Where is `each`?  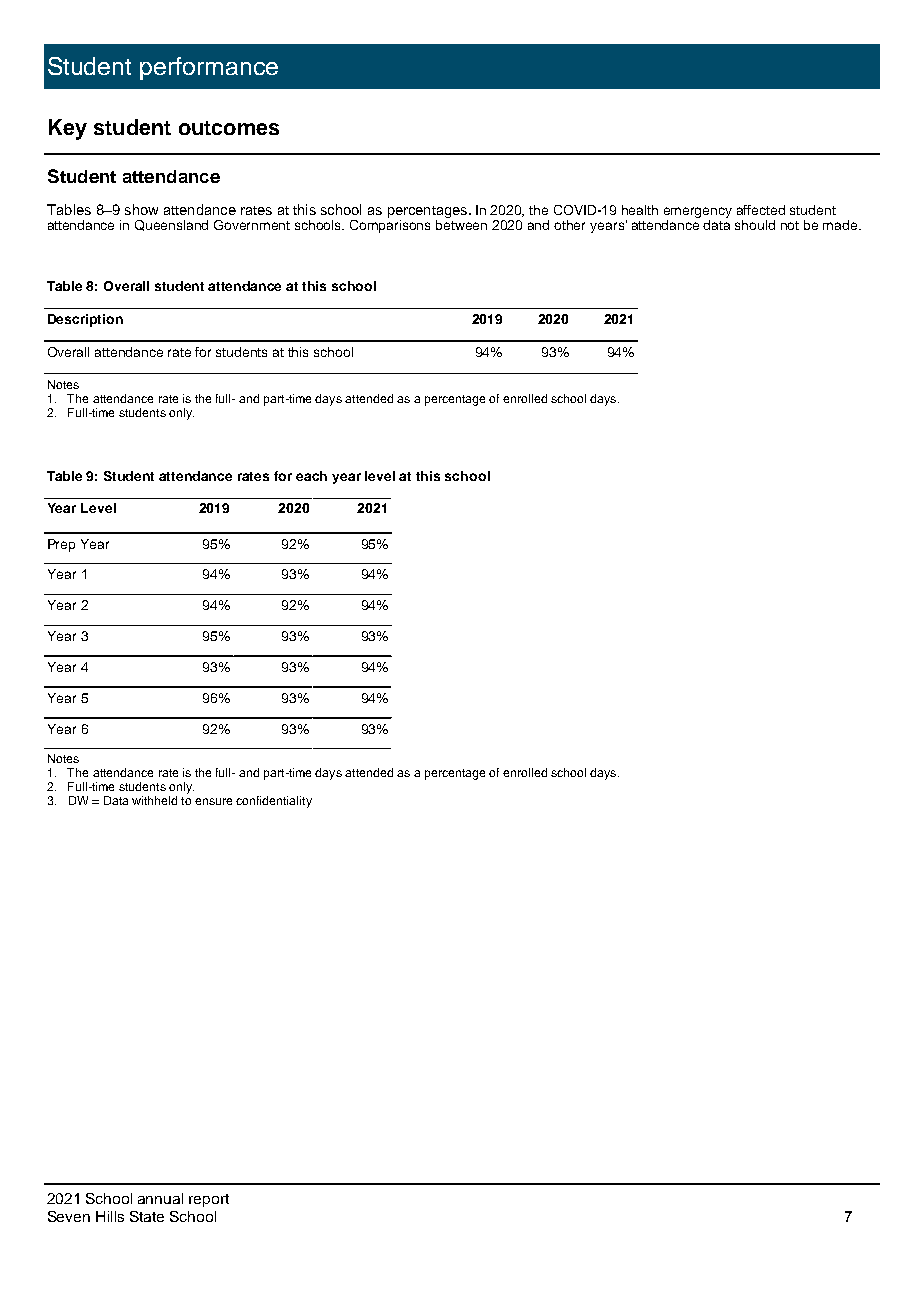 each is located at coordinates (311, 476).
